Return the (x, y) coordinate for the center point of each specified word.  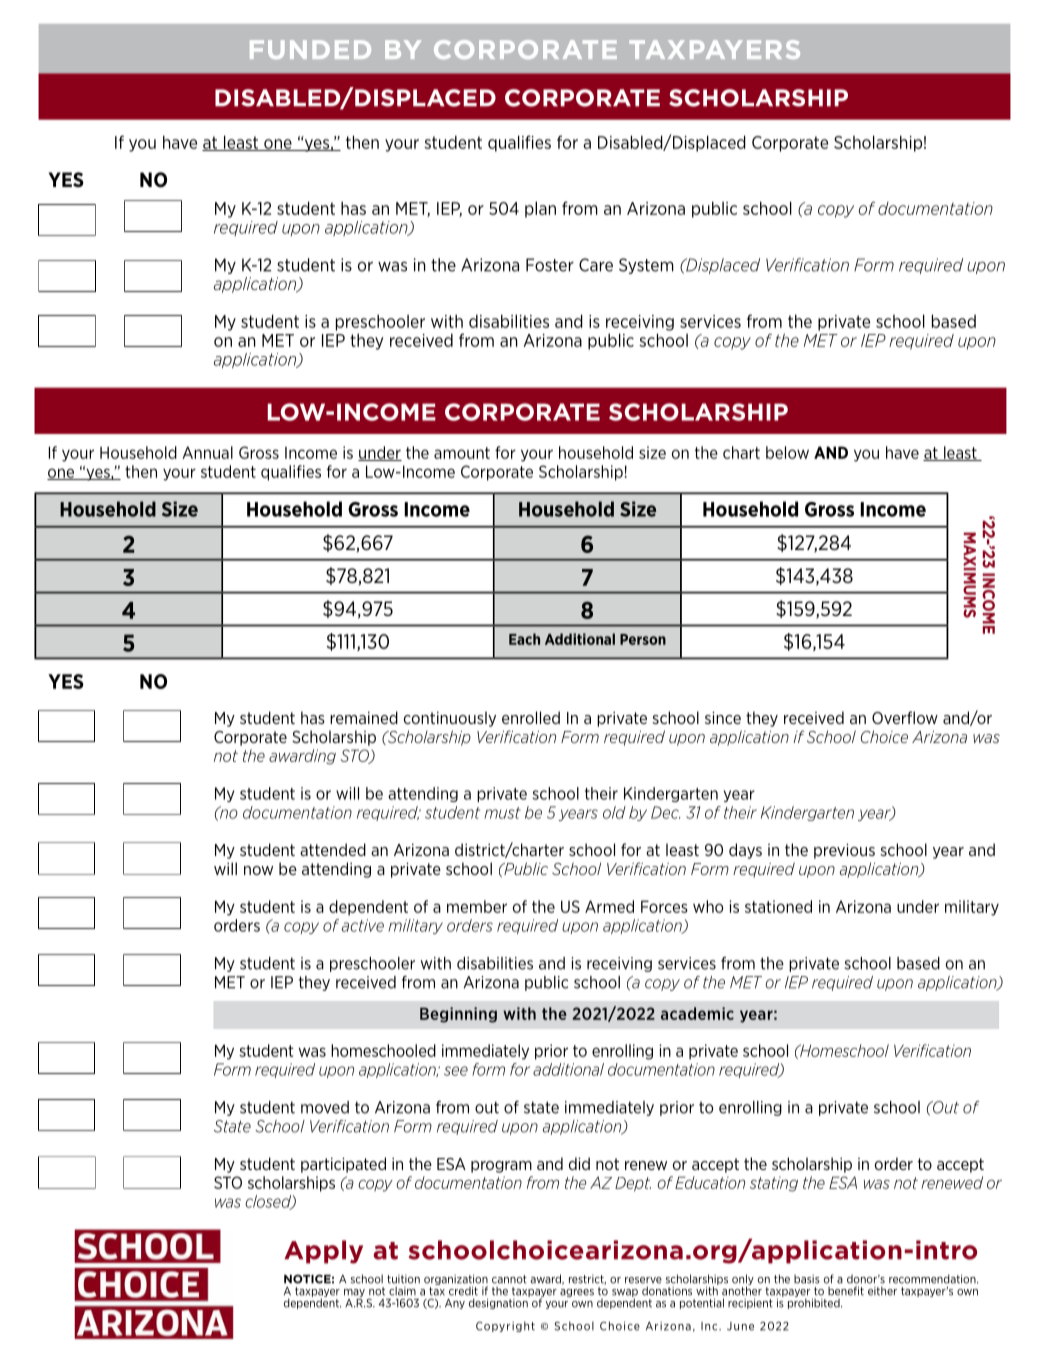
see (456, 1071)
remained (364, 717)
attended (333, 849)
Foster (550, 265)
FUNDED (310, 49)
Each (524, 639)
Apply (323, 1252)
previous (844, 851)
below (787, 452)
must (502, 813)
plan (540, 209)
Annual (207, 452)
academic (697, 1013)
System (646, 266)
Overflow (905, 717)
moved (325, 1107)
